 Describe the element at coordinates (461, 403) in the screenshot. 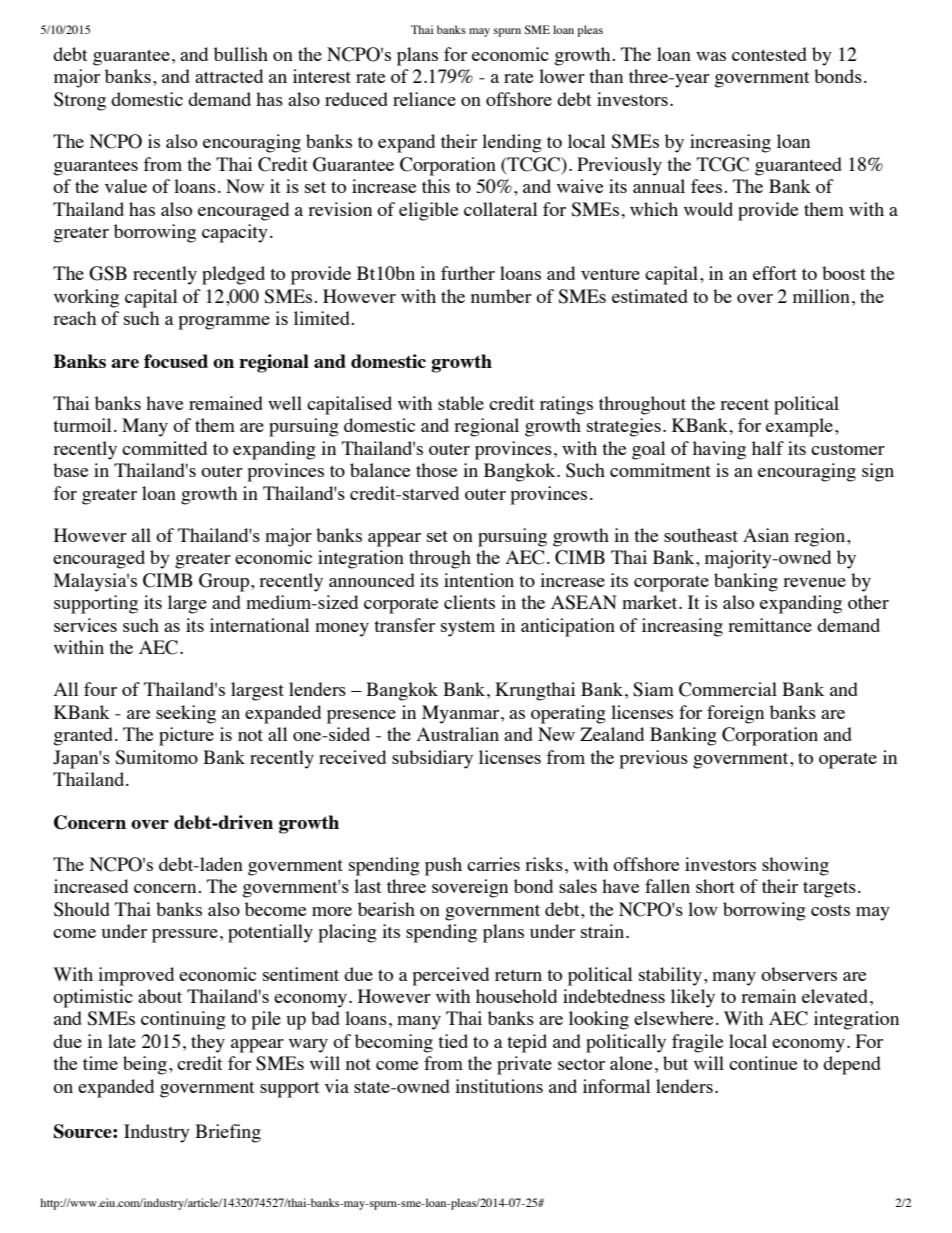

I see `stable` at that location.
